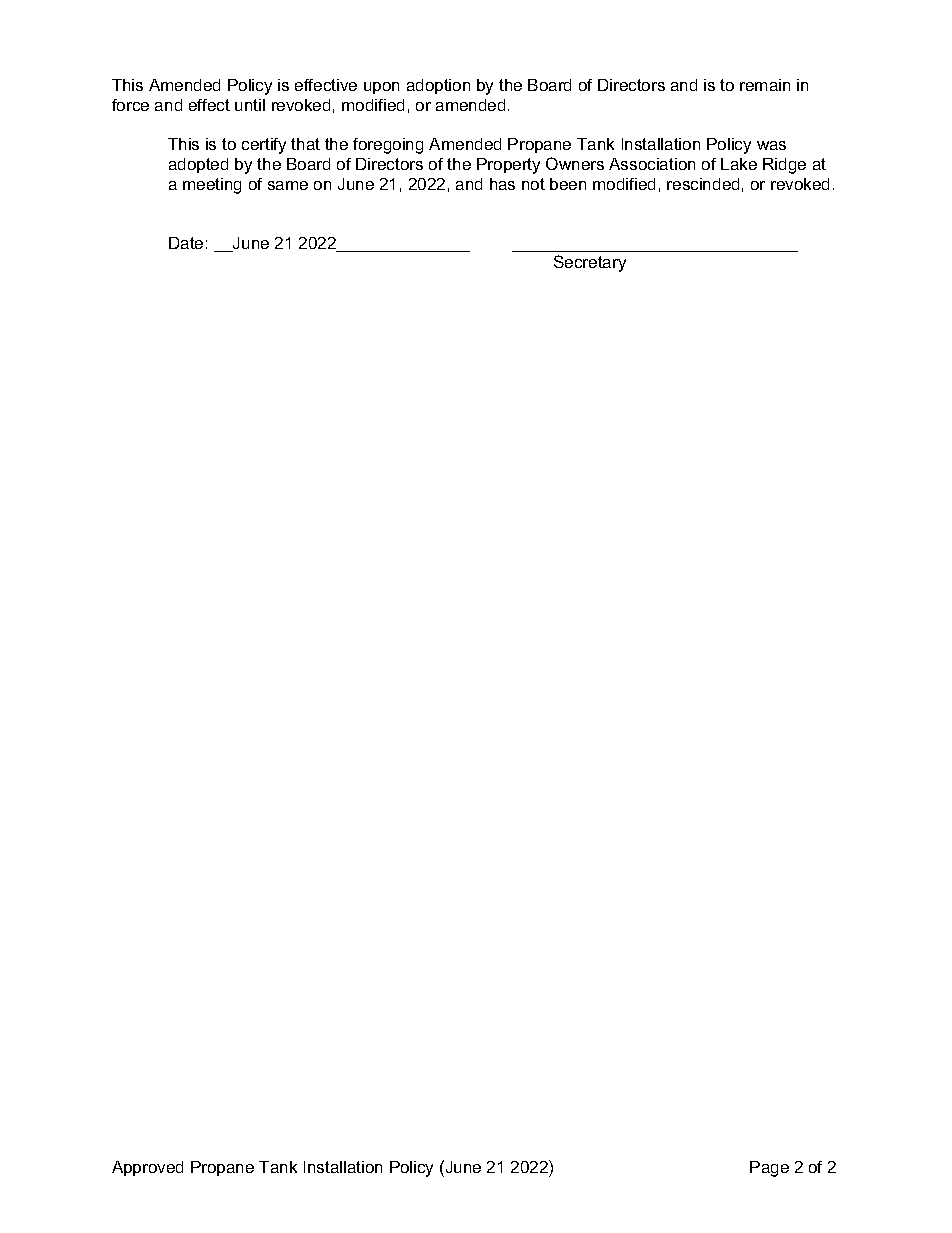 The height and width of the screenshot is (1233, 952). I want to click on Approved, so click(147, 1168).
